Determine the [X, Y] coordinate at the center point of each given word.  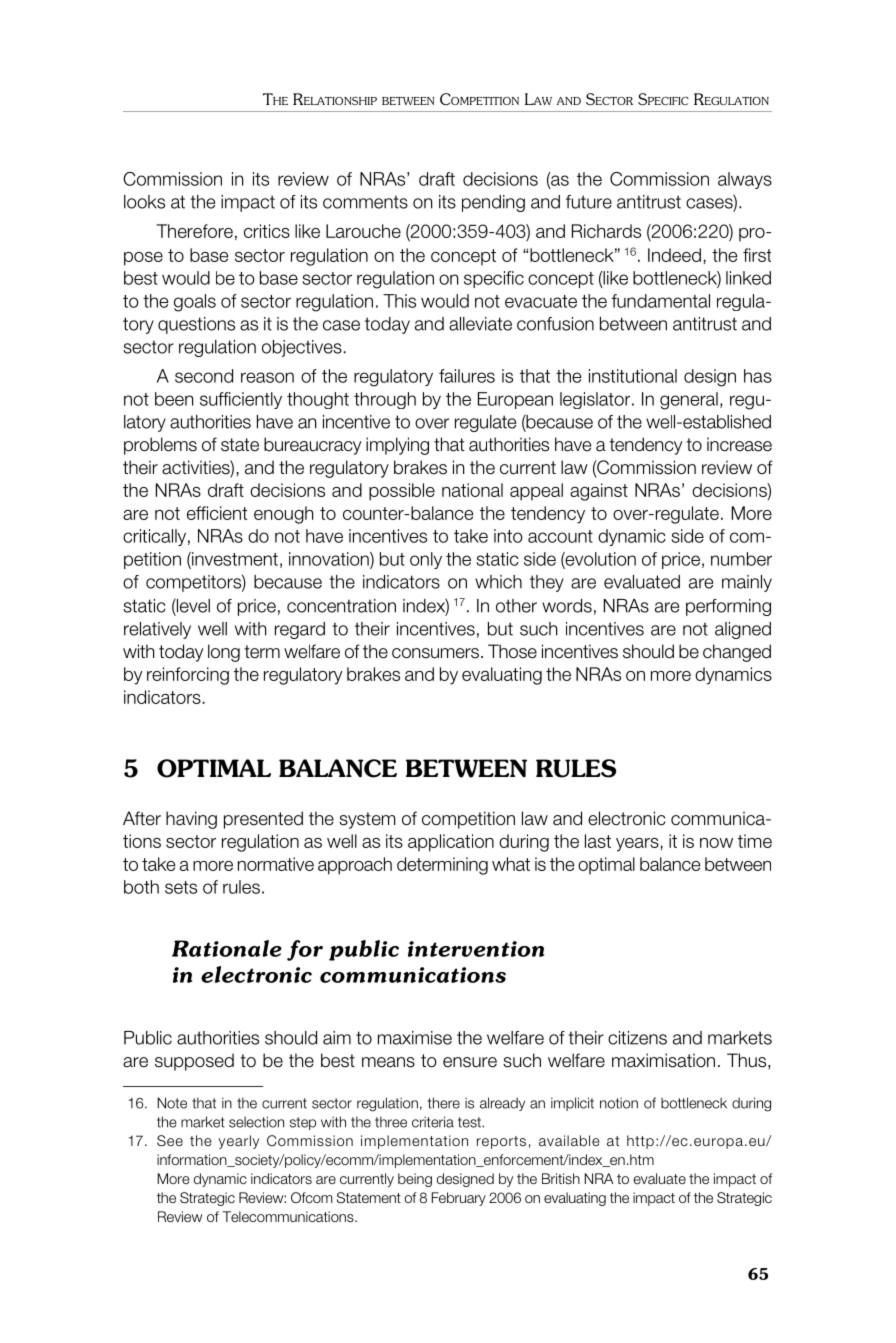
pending [493, 203]
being [415, 1180]
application [451, 843]
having [191, 820]
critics [267, 231]
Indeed [674, 255]
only [426, 560]
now [716, 843]
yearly [238, 1142]
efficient [217, 513]
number [741, 559]
